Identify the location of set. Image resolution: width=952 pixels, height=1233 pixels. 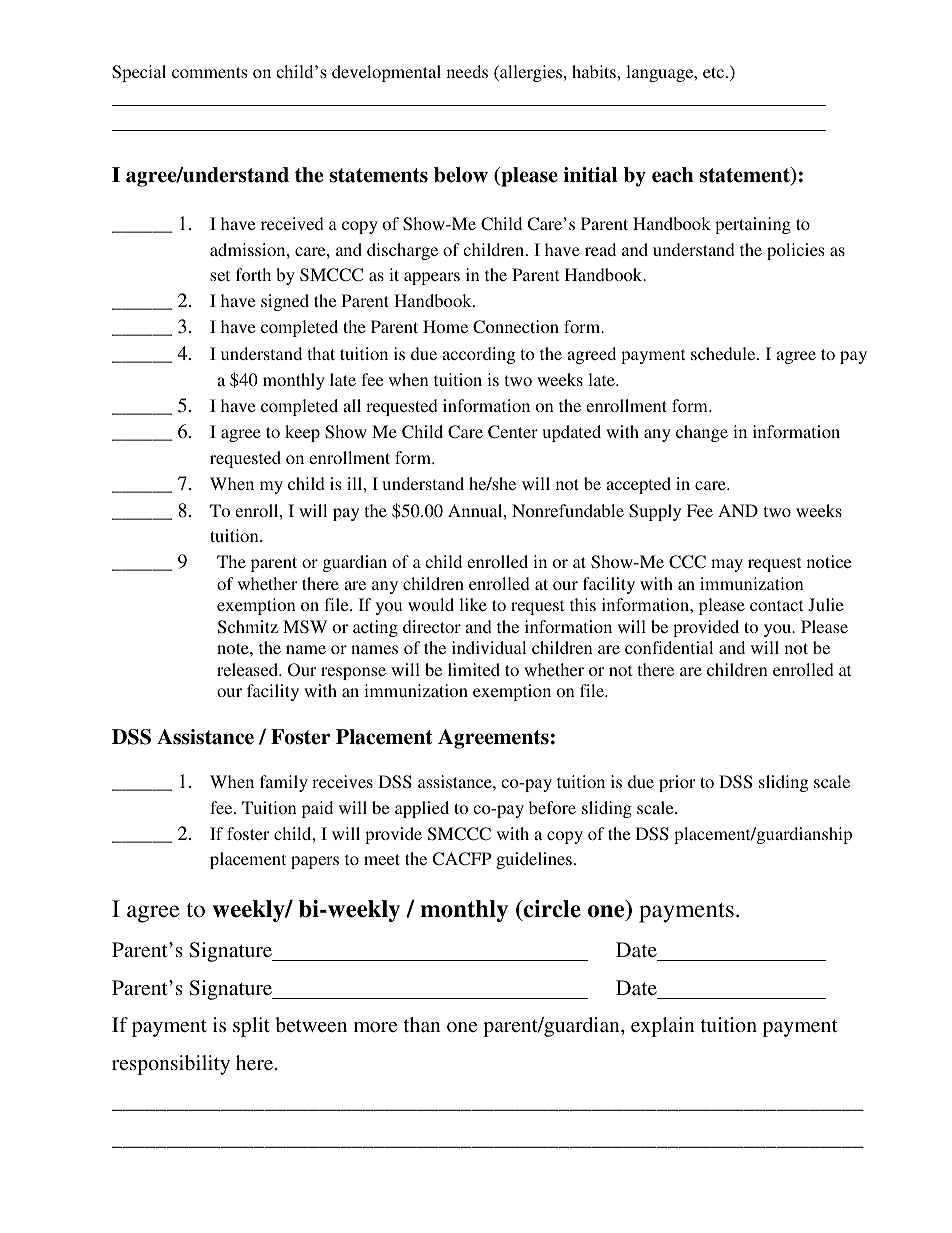
(220, 275).
